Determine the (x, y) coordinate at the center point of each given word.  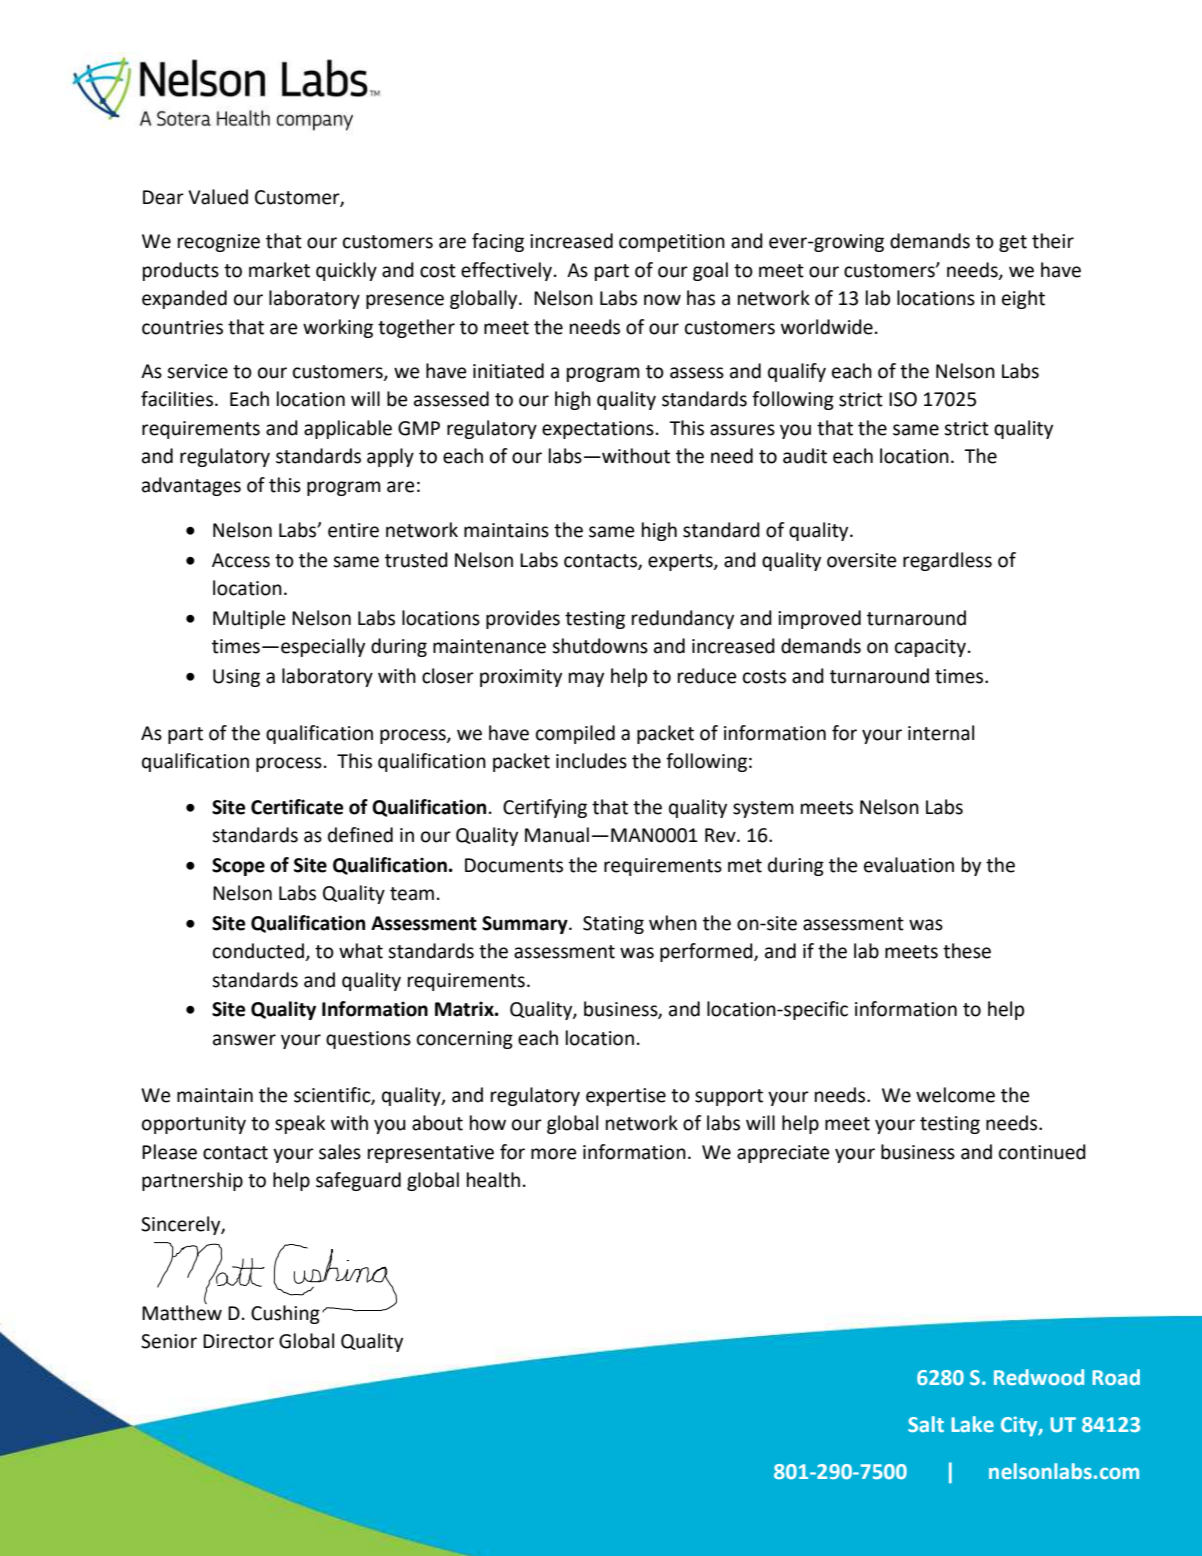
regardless (947, 561)
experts (681, 562)
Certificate (297, 807)
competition (672, 243)
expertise (626, 1097)
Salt (926, 1424)
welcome (955, 1095)
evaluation (909, 865)
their (1053, 241)
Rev (721, 835)
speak (300, 1124)
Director (238, 1341)
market (279, 270)
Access (241, 560)
